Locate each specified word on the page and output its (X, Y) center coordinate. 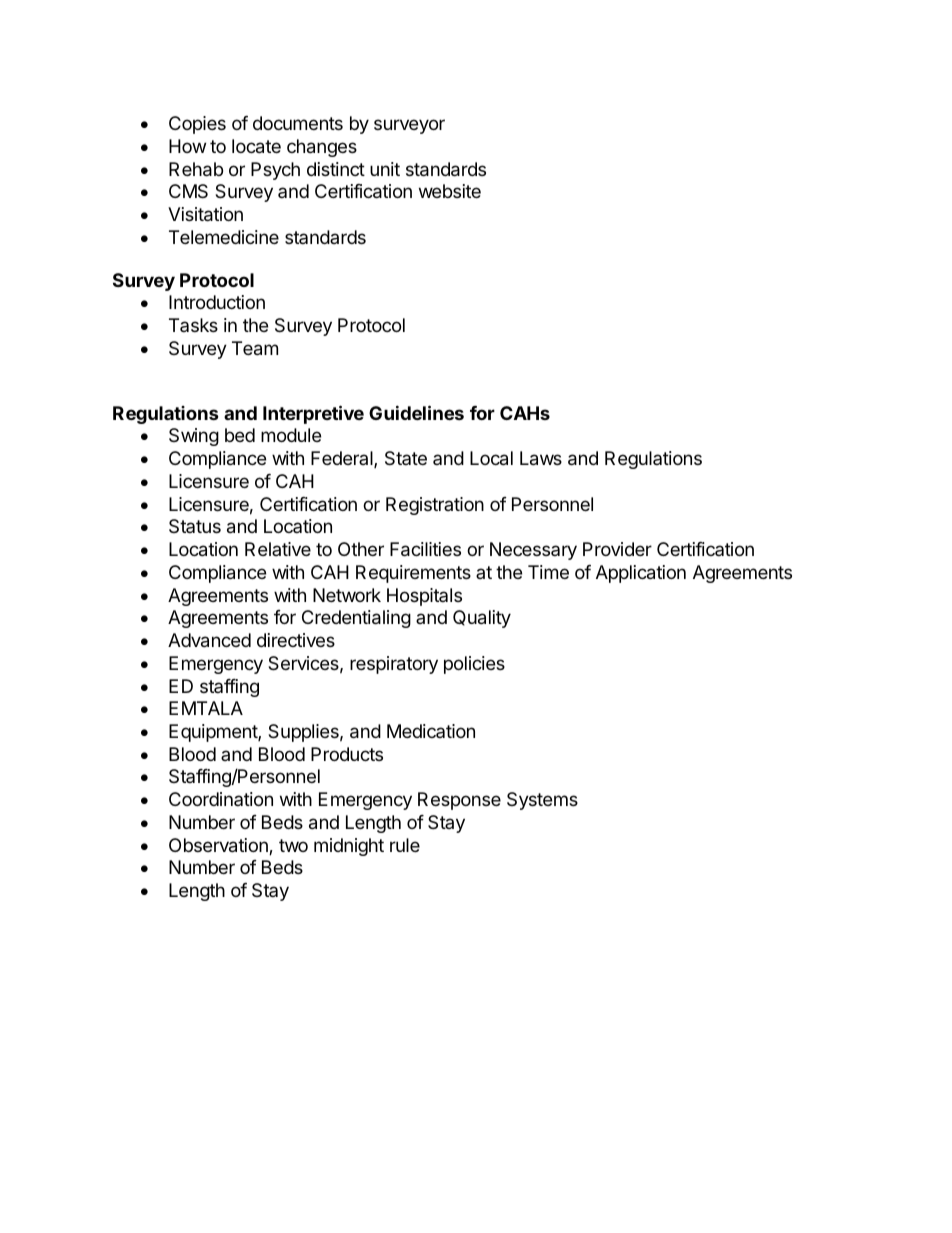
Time (548, 572)
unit (385, 169)
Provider (617, 549)
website (450, 191)
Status (195, 526)
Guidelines (416, 412)
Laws (541, 458)
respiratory (394, 665)
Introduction (217, 302)
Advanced (209, 640)
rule (405, 845)
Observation (219, 846)
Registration (435, 506)
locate (256, 146)
